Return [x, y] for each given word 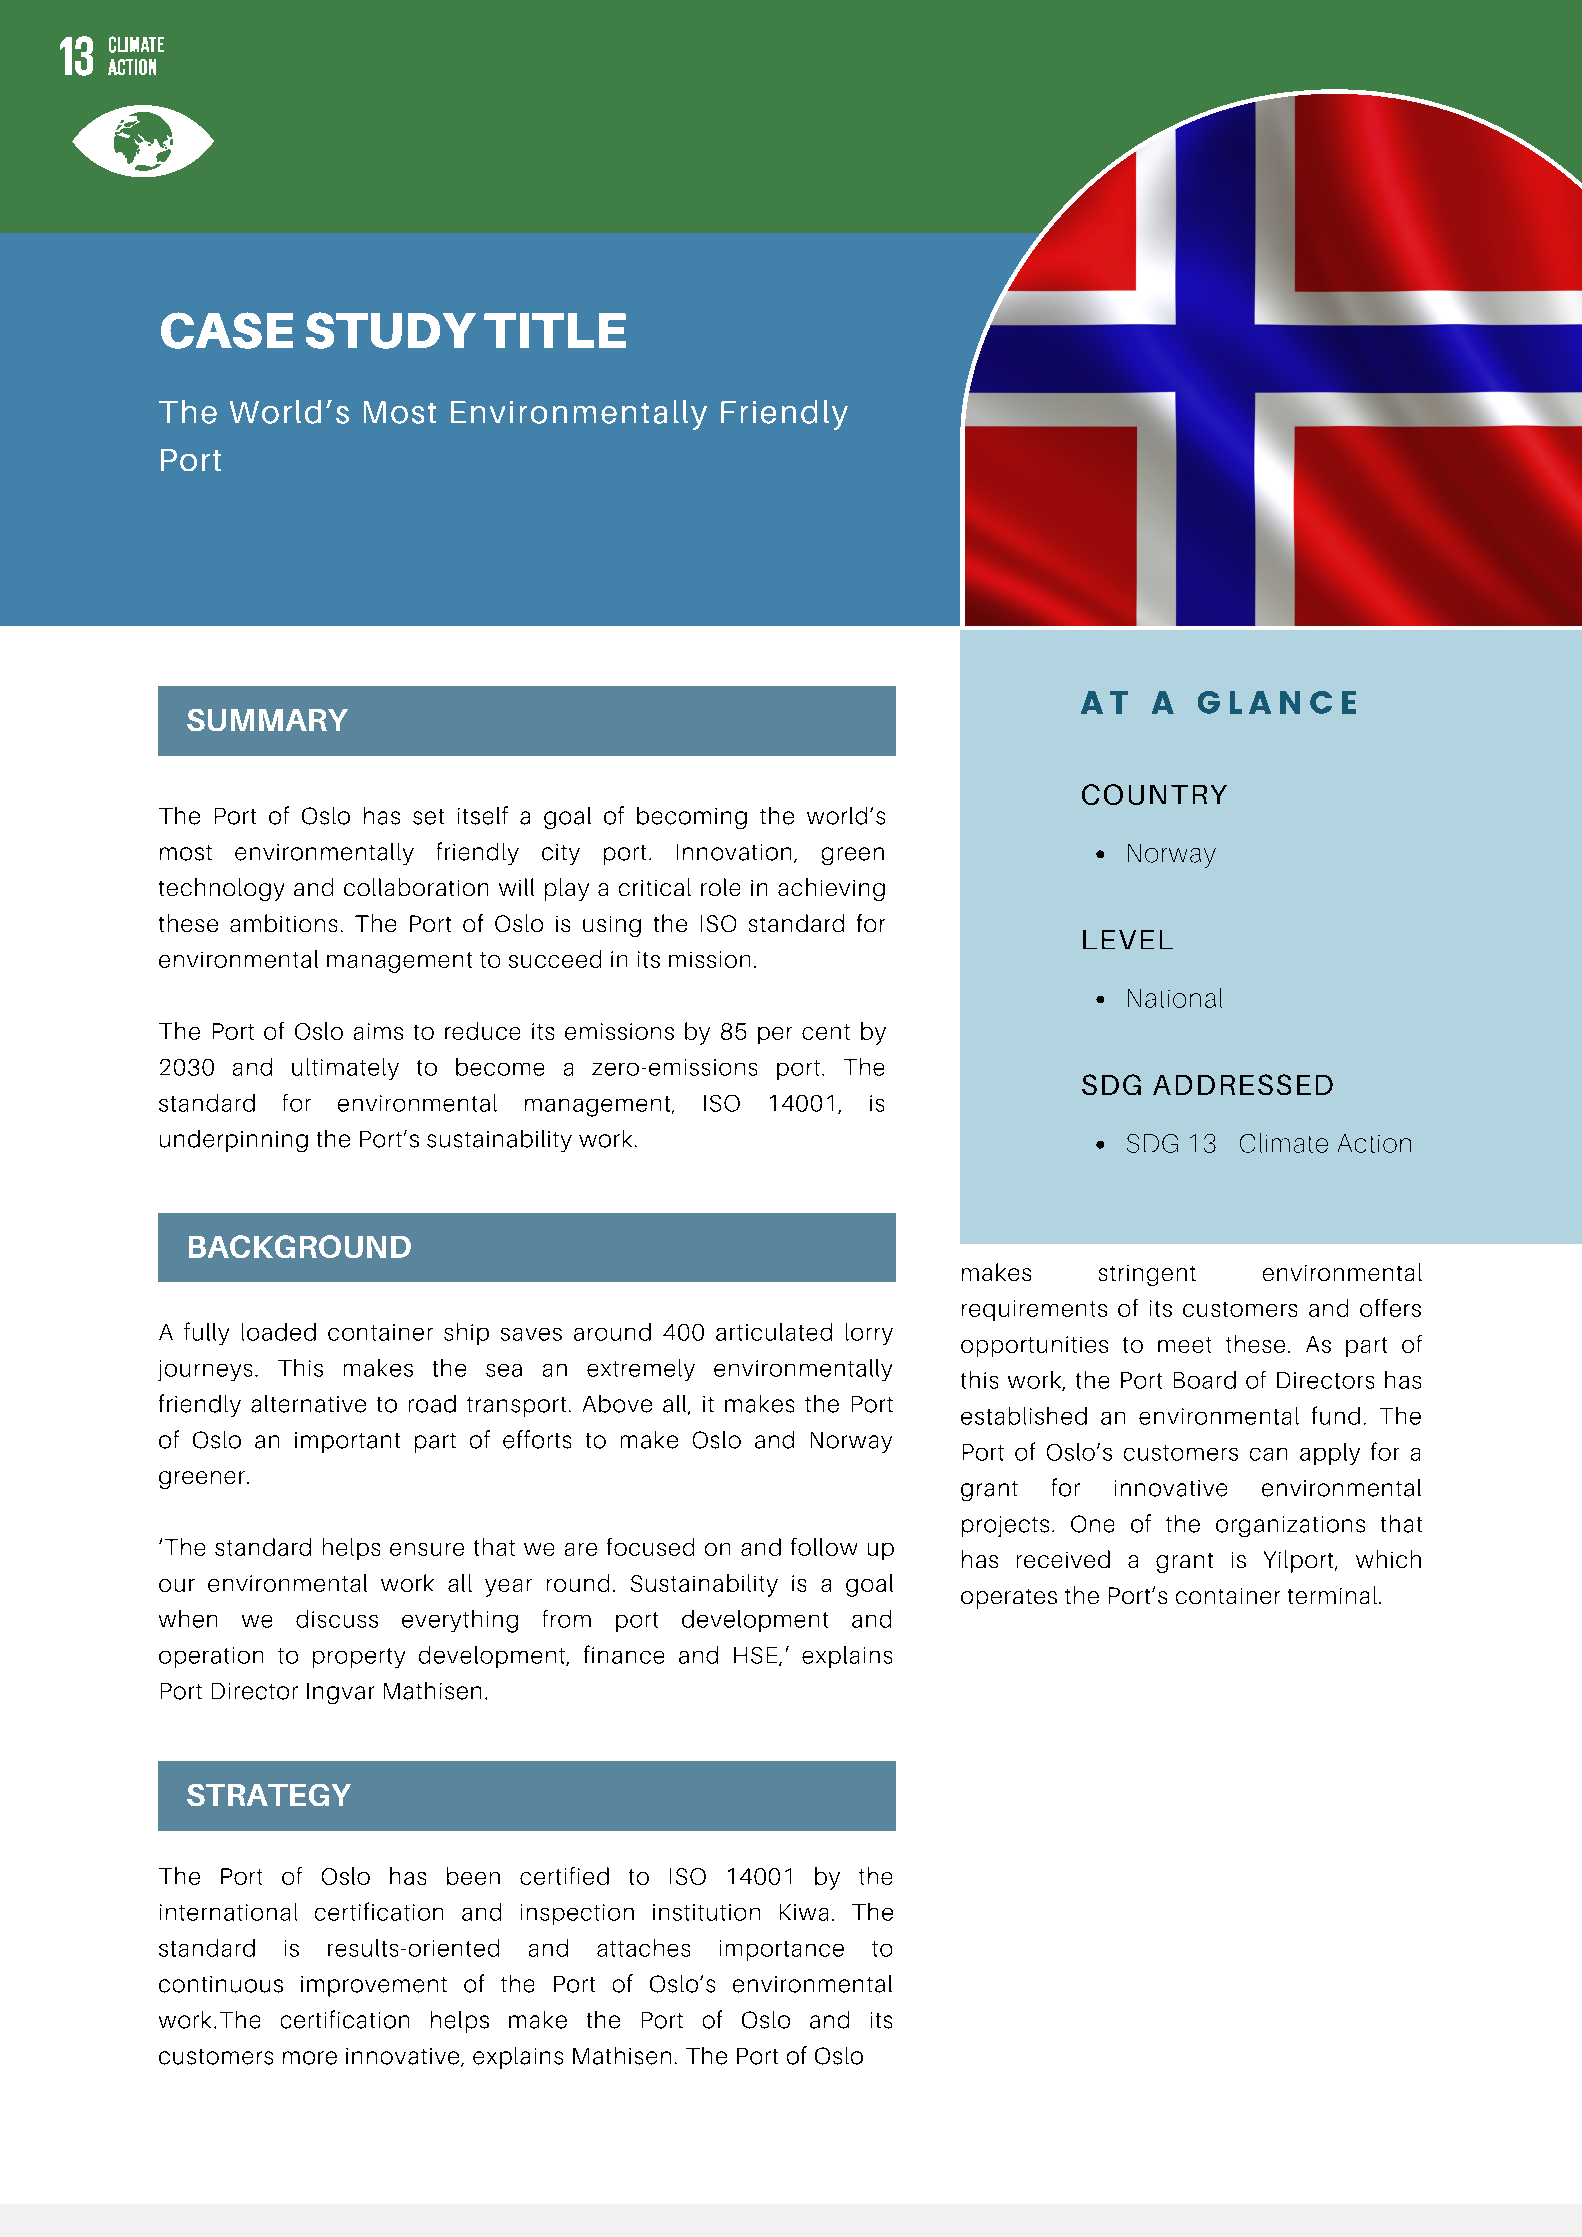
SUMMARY [267, 720]
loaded [279, 1332]
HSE [757, 1656]
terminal [1332, 1595]
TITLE [555, 330]
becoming [692, 818]
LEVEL [1128, 939]
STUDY [391, 330]
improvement [374, 1986]
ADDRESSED [1243, 1084]
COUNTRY [1154, 794]
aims [378, 1031]
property [359, 1658]
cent [826, 1032]
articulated [774, 1332]
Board [1205, 1380]
